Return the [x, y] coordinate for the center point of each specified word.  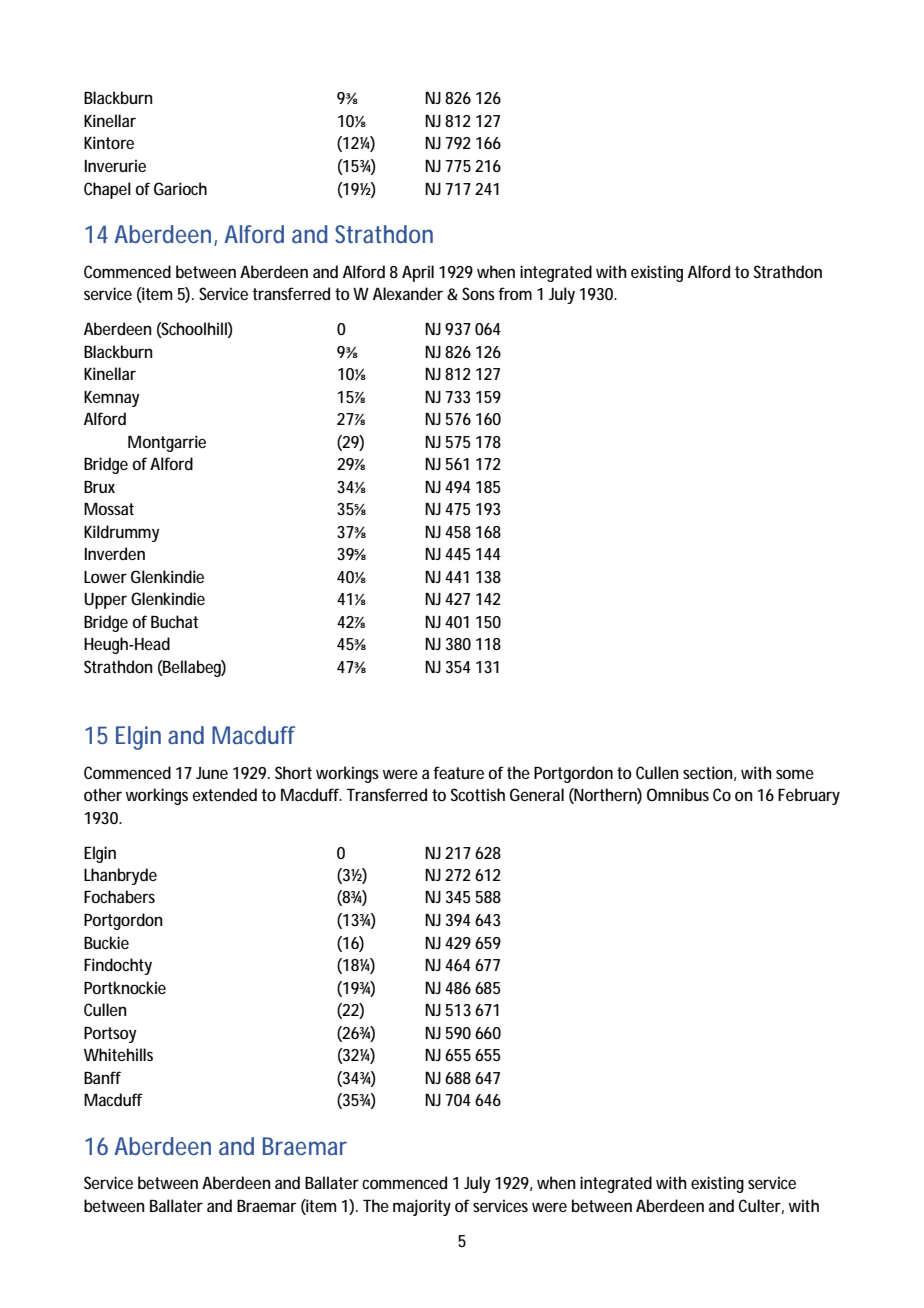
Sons [478, 293]
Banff [102, 1077]
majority [422, 1207]
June [212, 773]
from [515, 293]
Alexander [408, 293]
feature [459, 772]
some [795, 774]
